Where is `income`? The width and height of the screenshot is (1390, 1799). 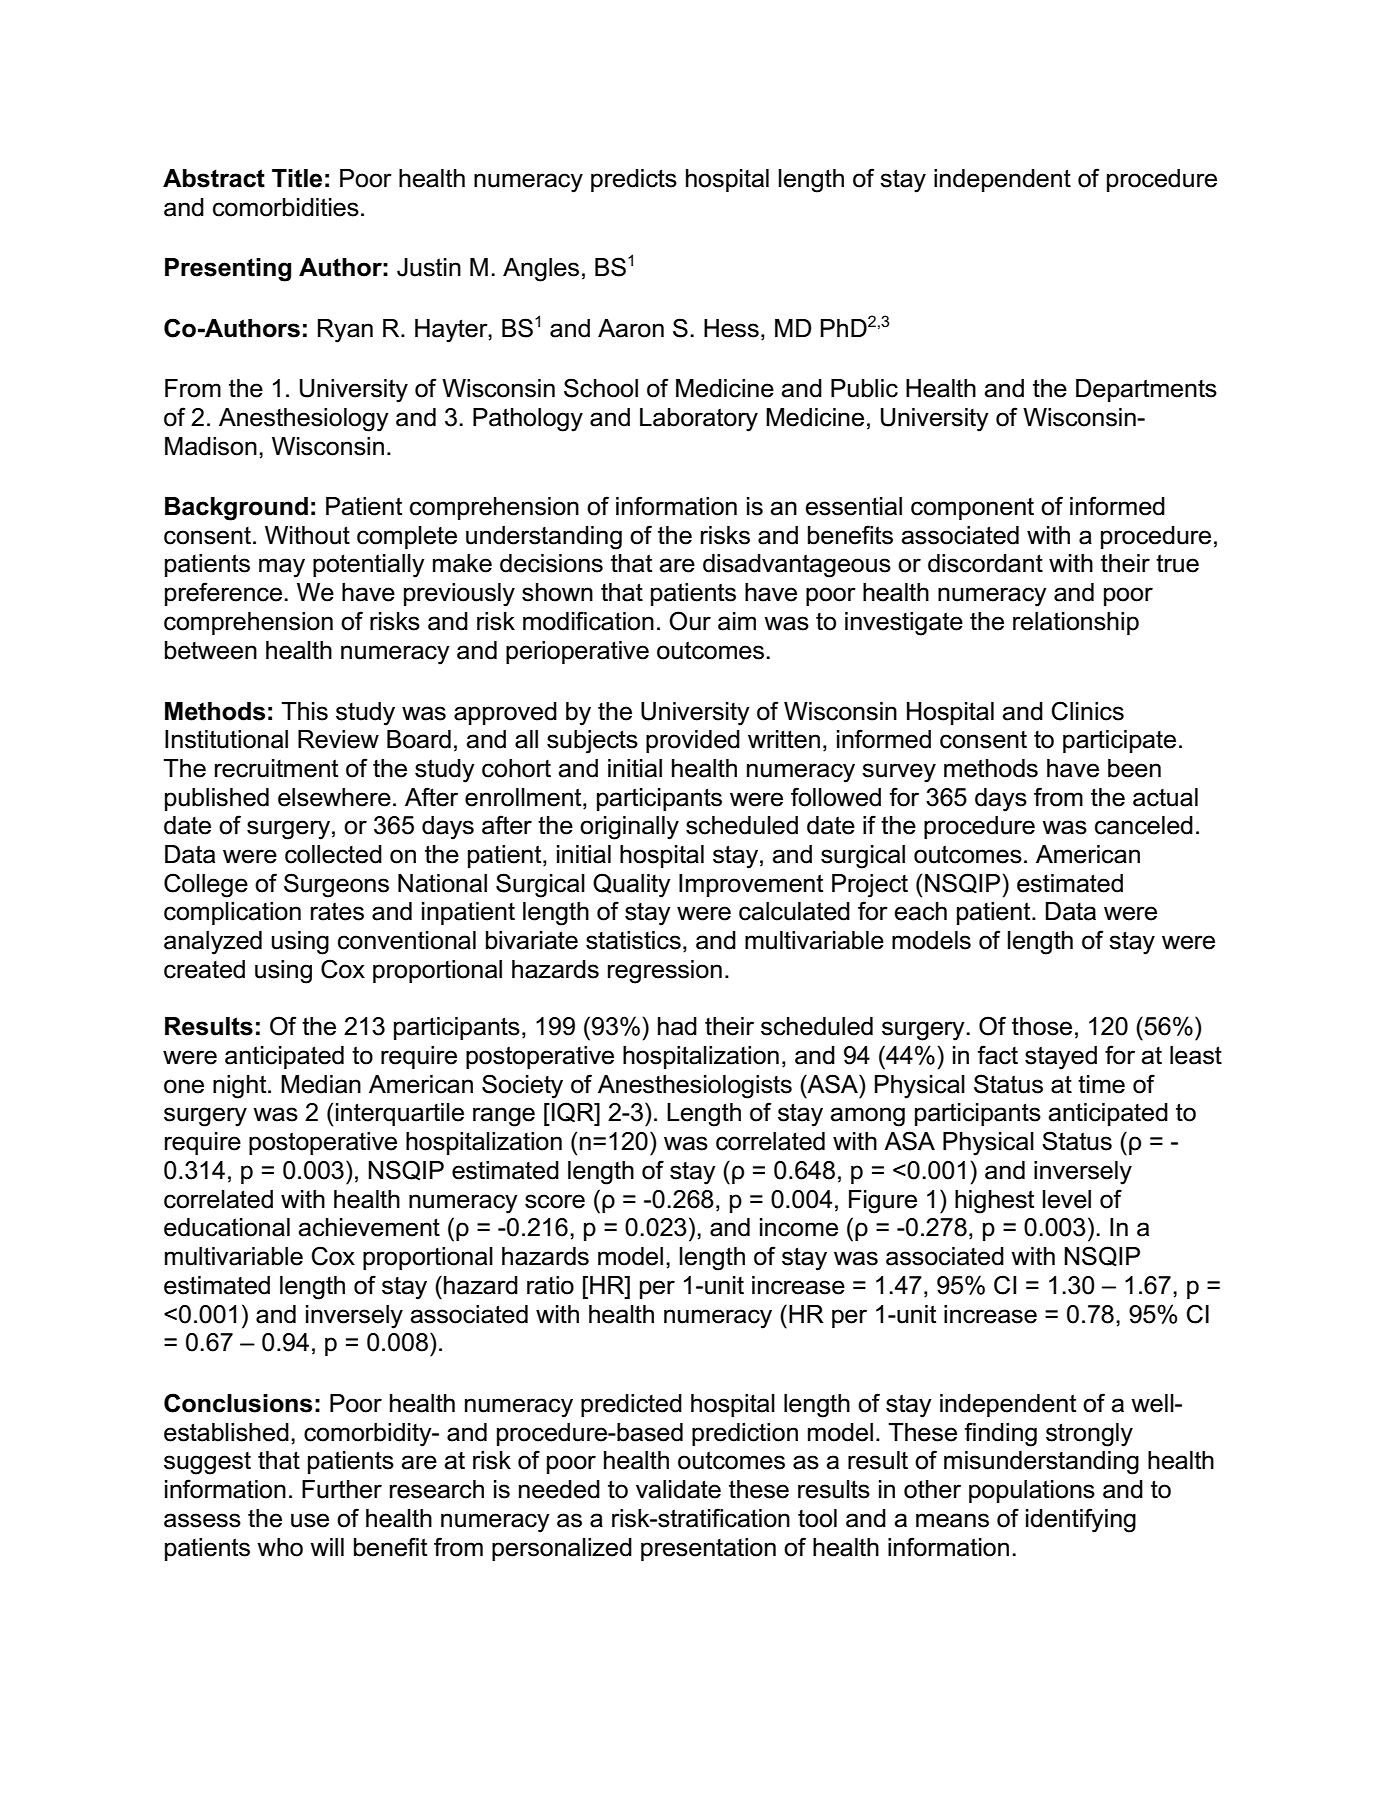 income is located at coordinates (799, 1227).
